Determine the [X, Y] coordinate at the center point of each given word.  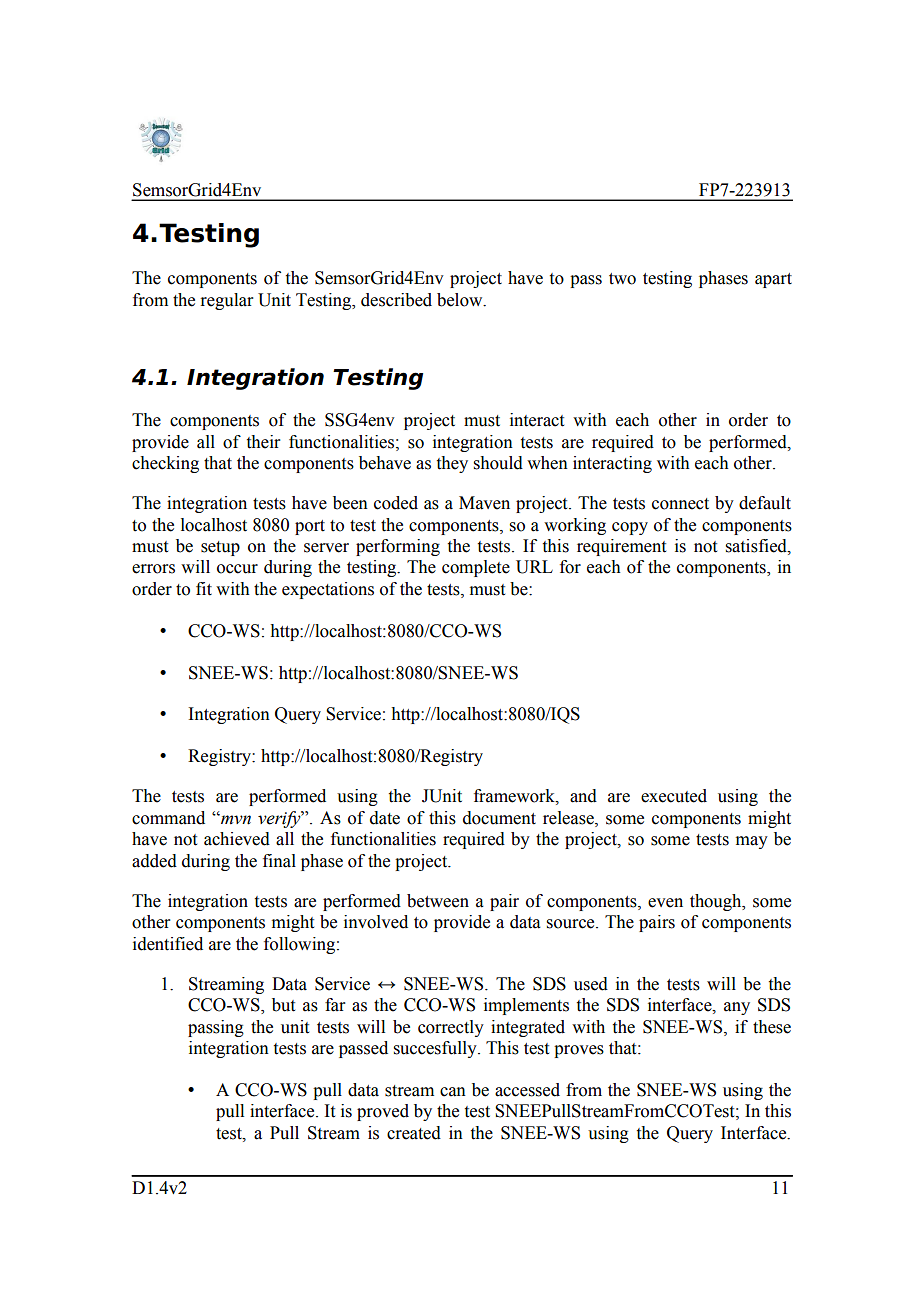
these [772, 1027]
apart [773, 280]
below [461, 300]
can [453, 1092]
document [499, 818]
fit [204, 589]
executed [674, 796]
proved [383, 1112]
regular [227, 301]
